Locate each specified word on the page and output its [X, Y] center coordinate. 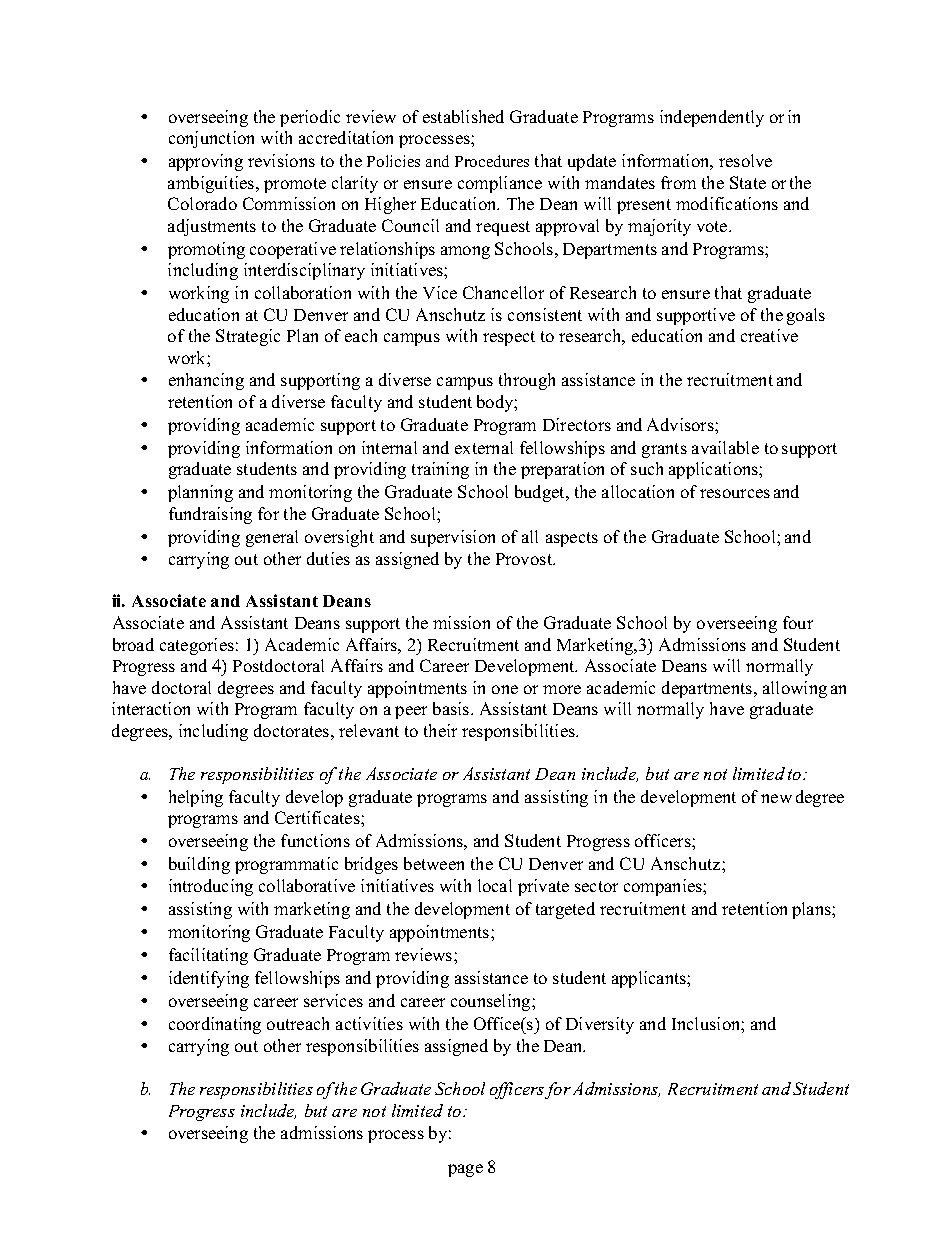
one [505, 689]
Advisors [681, 424]
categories [197, 646]
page [465, 1170]
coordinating [215, 1025]
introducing [211, 887]
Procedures [492, 161]
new [776, 798]
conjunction [211, 139]
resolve [745, 160]
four [798, 622]
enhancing [206, 381]
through [527, 381]
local [495, 885]
